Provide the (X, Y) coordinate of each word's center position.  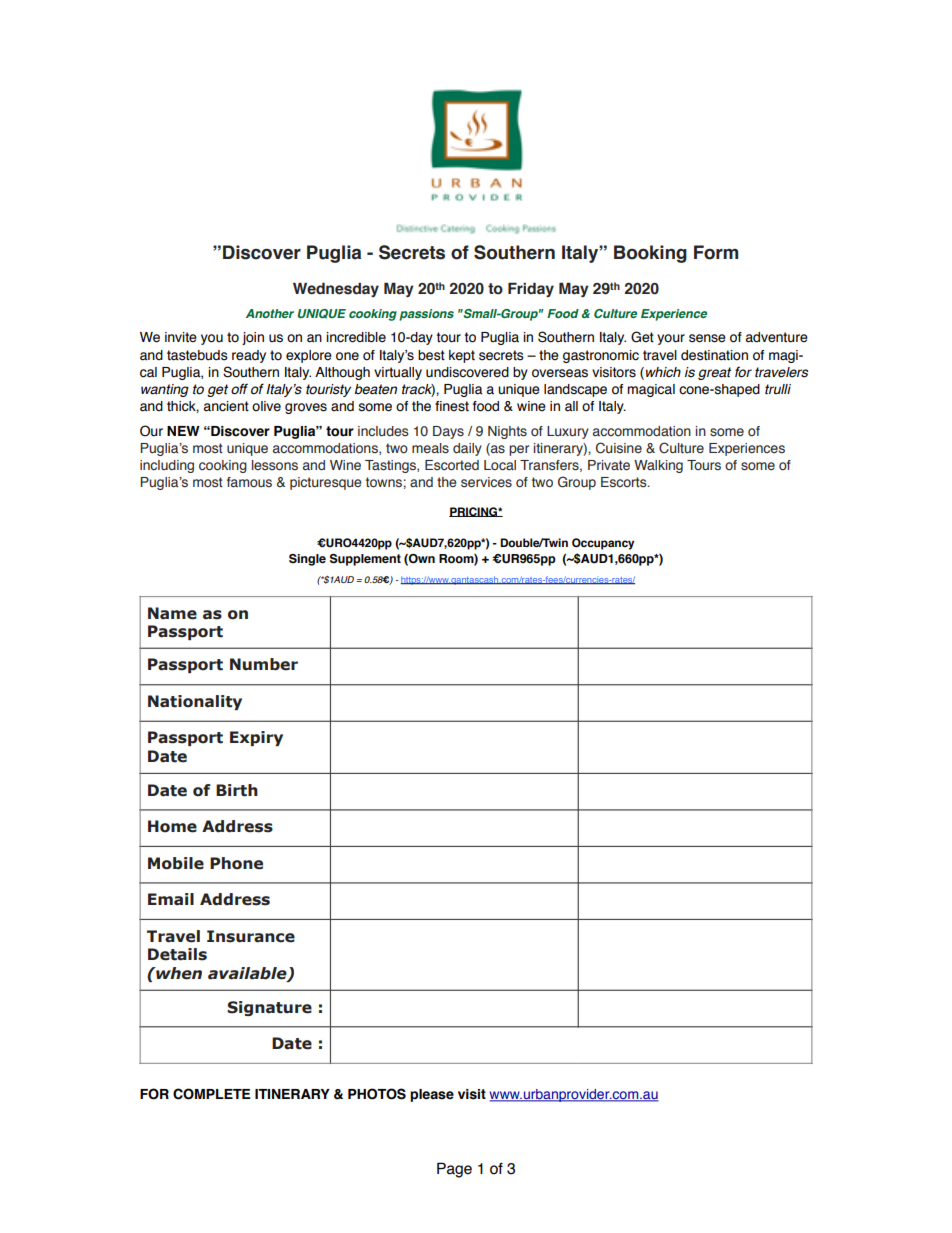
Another (270, 313)
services (486, 482)
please (432, 1095)
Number (264, 664)
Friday (531, 289)
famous (249, 482)
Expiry (256, 738)
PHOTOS (377, 1094)
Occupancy (603, 544)
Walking (658, 466)
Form (716, 252)
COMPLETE (212, 1094)
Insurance (251, 936)
